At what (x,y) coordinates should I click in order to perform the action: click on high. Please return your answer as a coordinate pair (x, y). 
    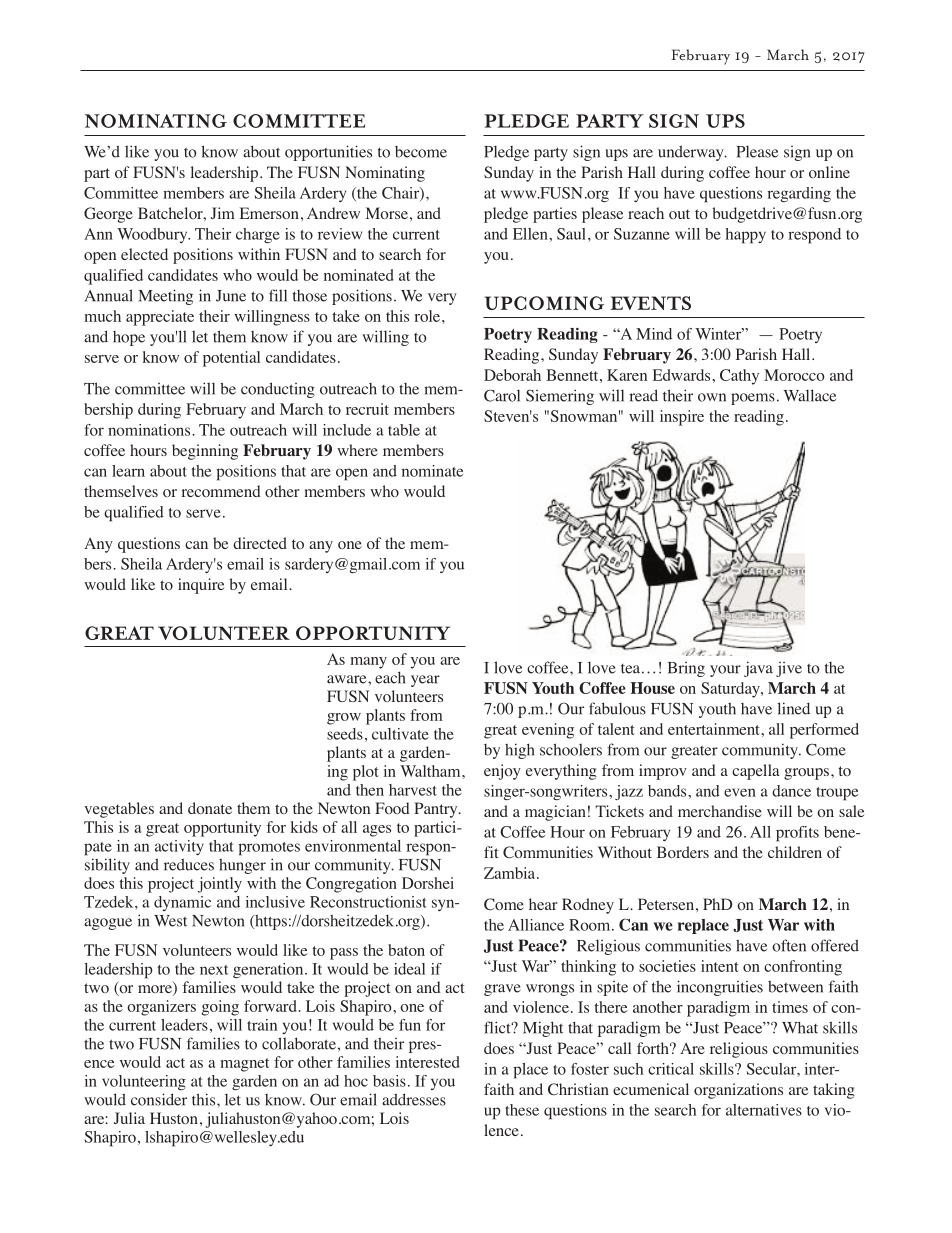
    Looking at the image, I should click on (519, 751).
